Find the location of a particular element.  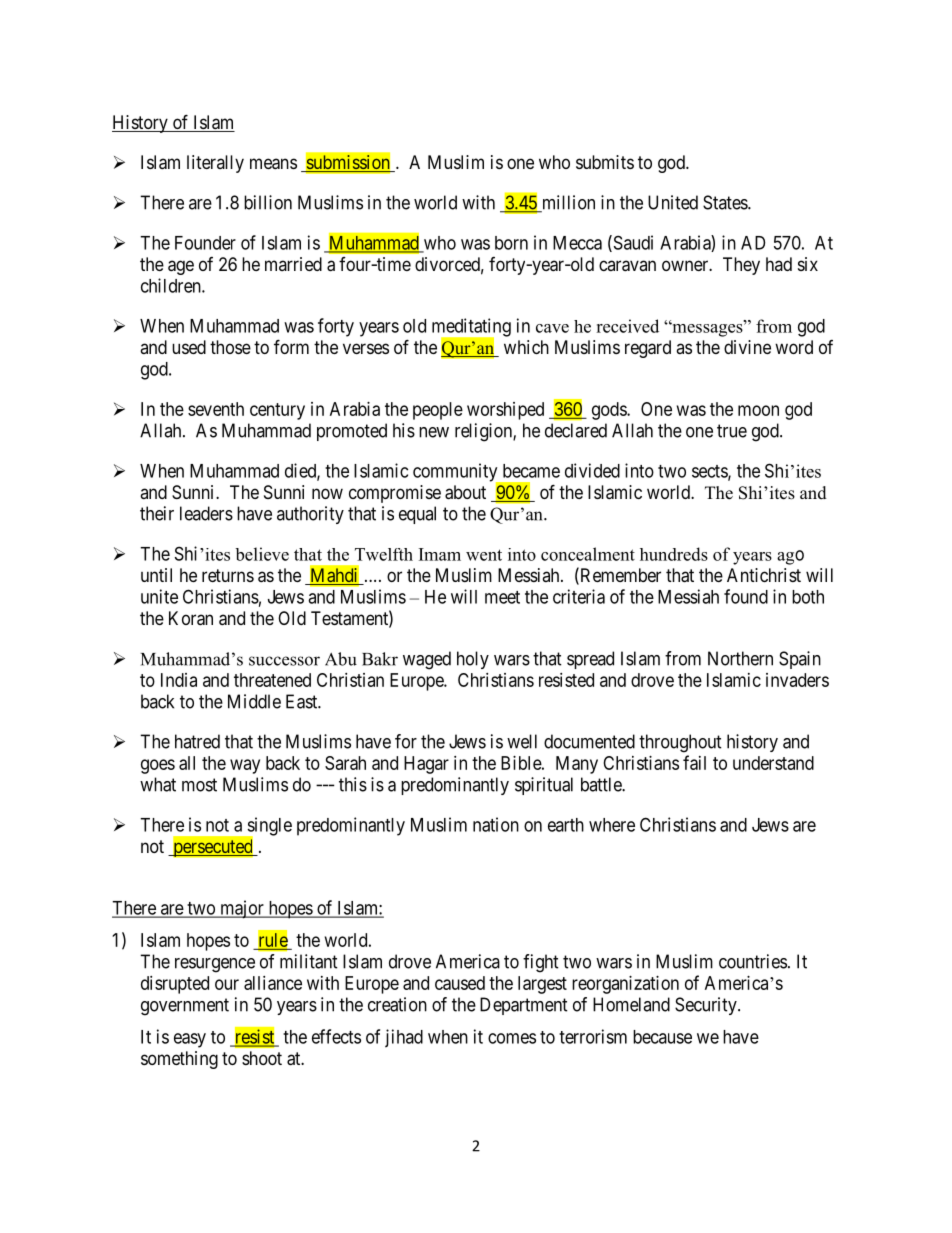

shoot is located at coordinates (262, 1058).
